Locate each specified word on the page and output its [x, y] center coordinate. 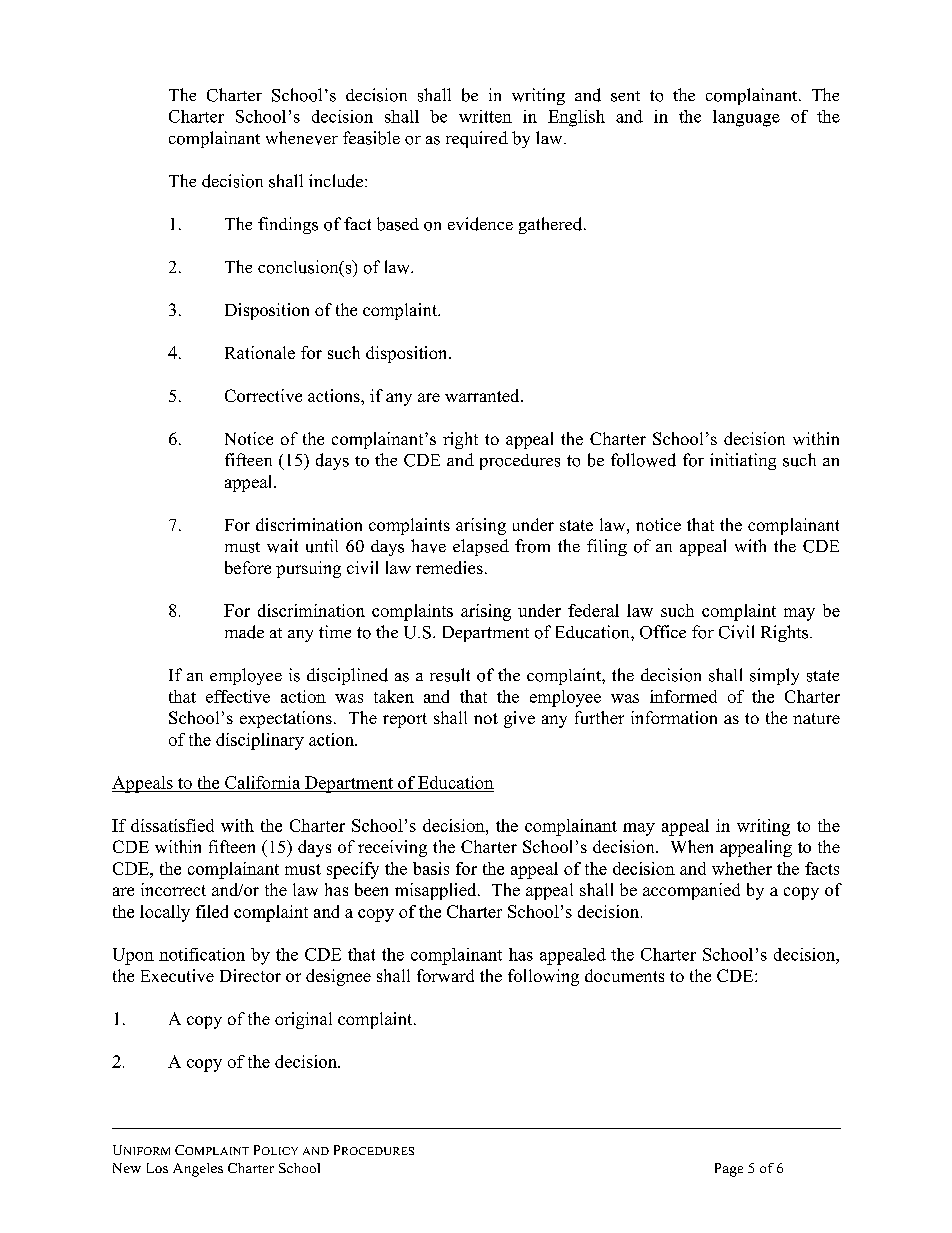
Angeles [198, 1170]
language [746, 118]
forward [445, 975]
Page [729, 1170]
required [477, 139]
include [336, 181]
